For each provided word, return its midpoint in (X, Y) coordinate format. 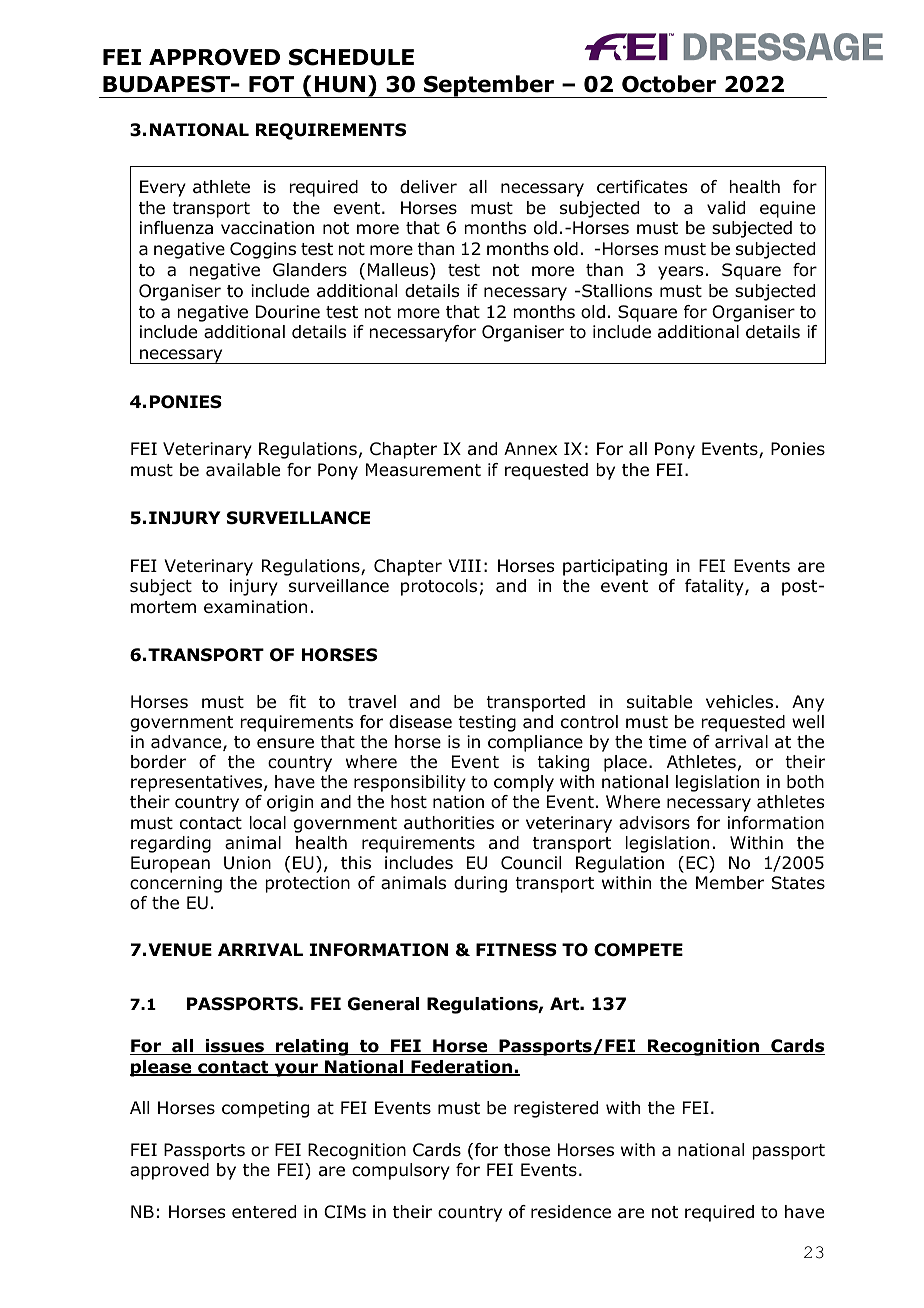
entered (264, 1212)
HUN (340, 84)
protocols (439, 587)
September (489, 86)
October (669, 84)
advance (187, 743)
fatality (715, 587)
